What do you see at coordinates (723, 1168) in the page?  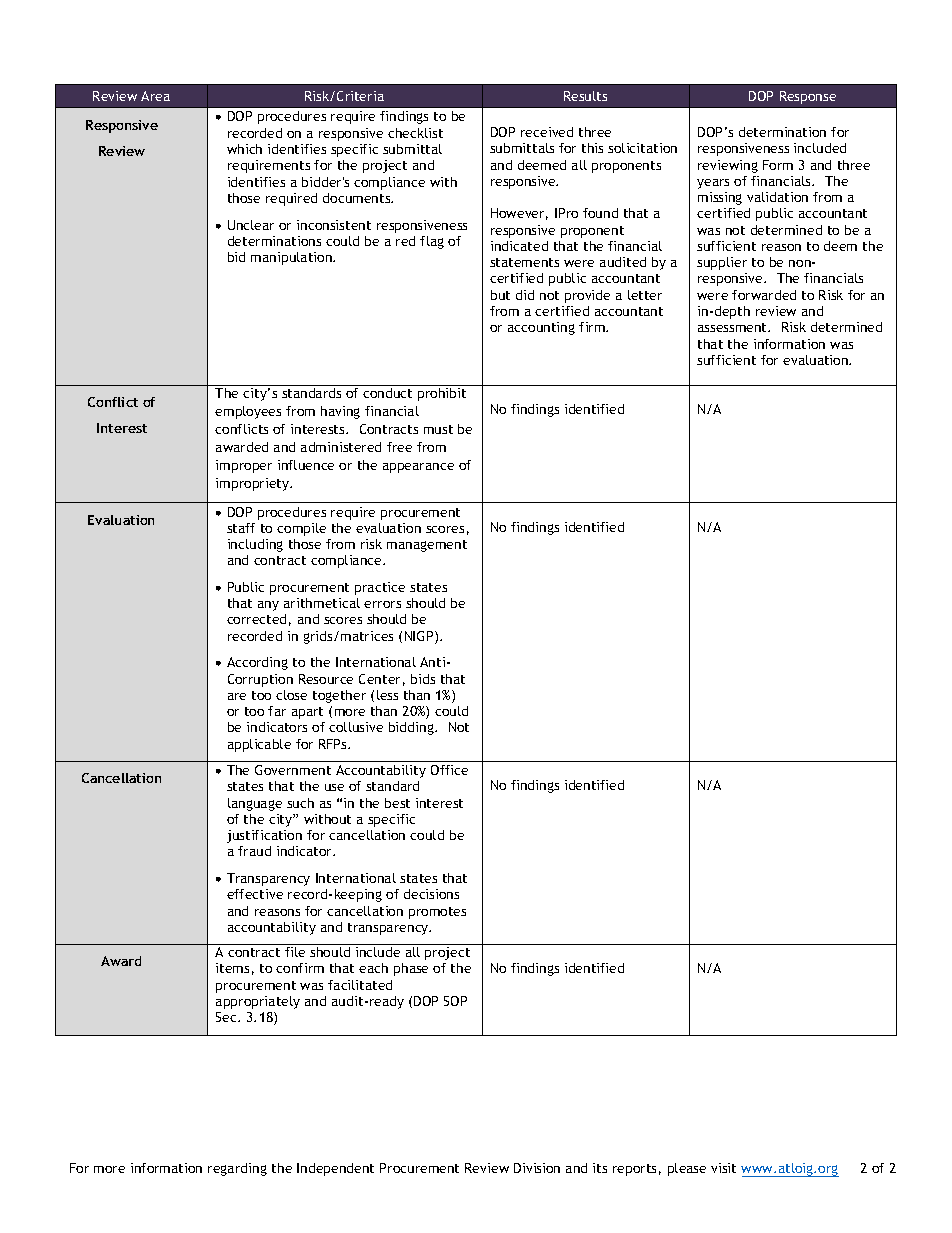 I see `visit` at bounding box center [723, 1168].
